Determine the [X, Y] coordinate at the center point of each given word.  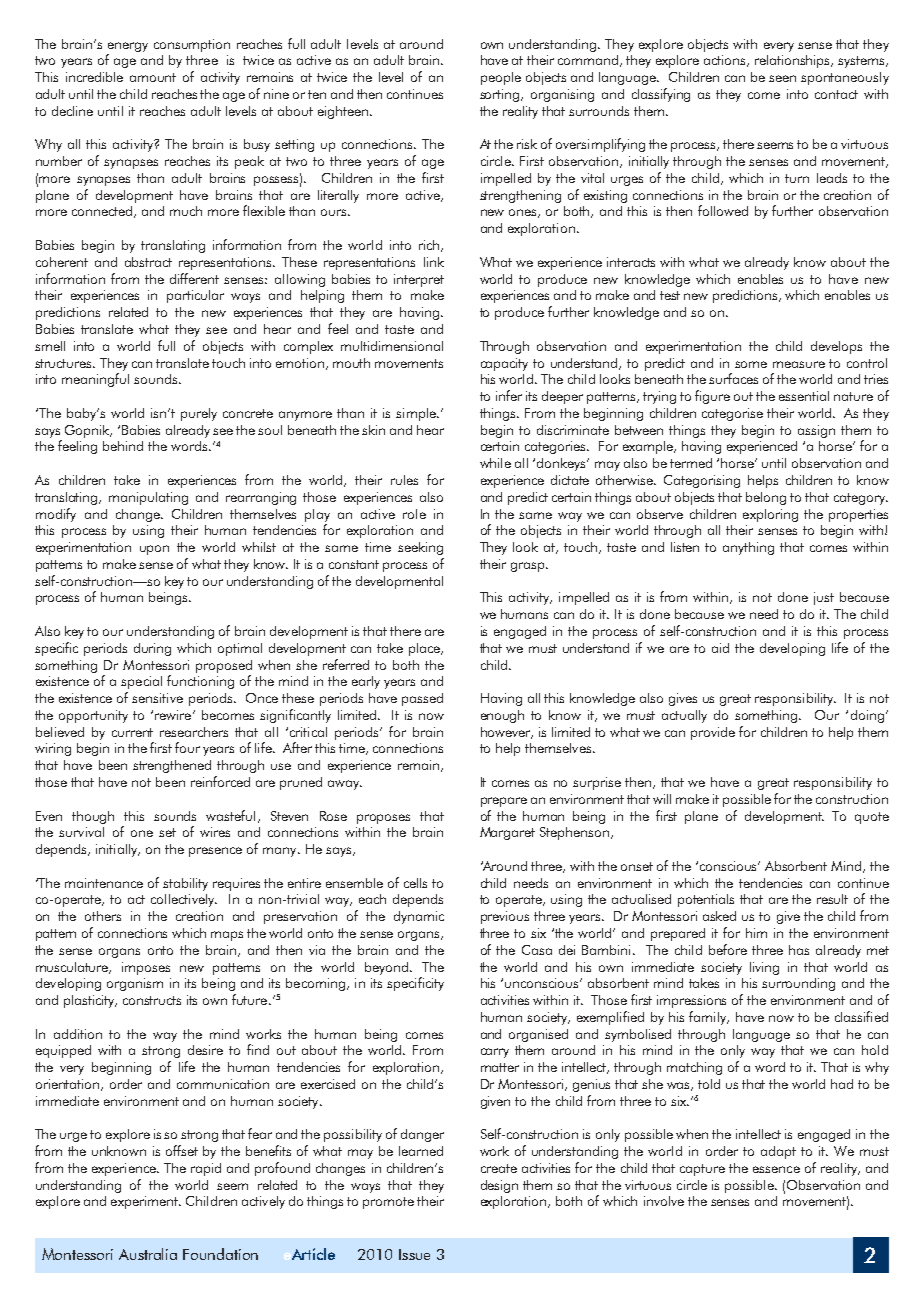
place [425, 649]
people [501, 78]
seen [782, 78]
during [152, 649]
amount [153, 77]
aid [720, 648]
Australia [148, 1254]
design [499, 1186]
